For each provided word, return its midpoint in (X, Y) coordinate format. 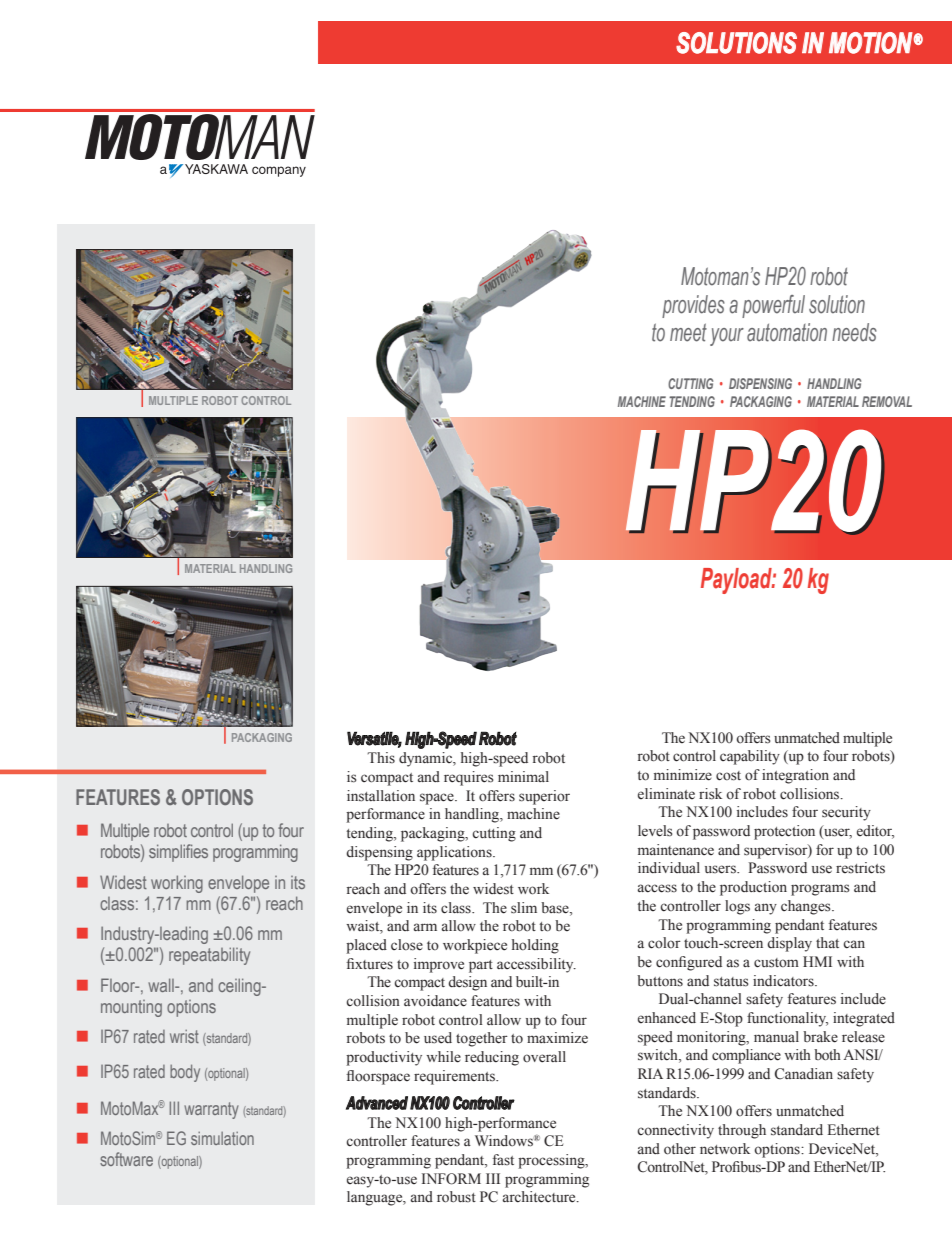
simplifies (178, 853)
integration (795, 776)
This (381, 757)
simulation (222, 1138)
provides (693, 306)
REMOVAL (887, 401)
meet (688, 332)
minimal (523, 776)
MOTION (871, 43)
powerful (773, 306)
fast (503, 1159)
